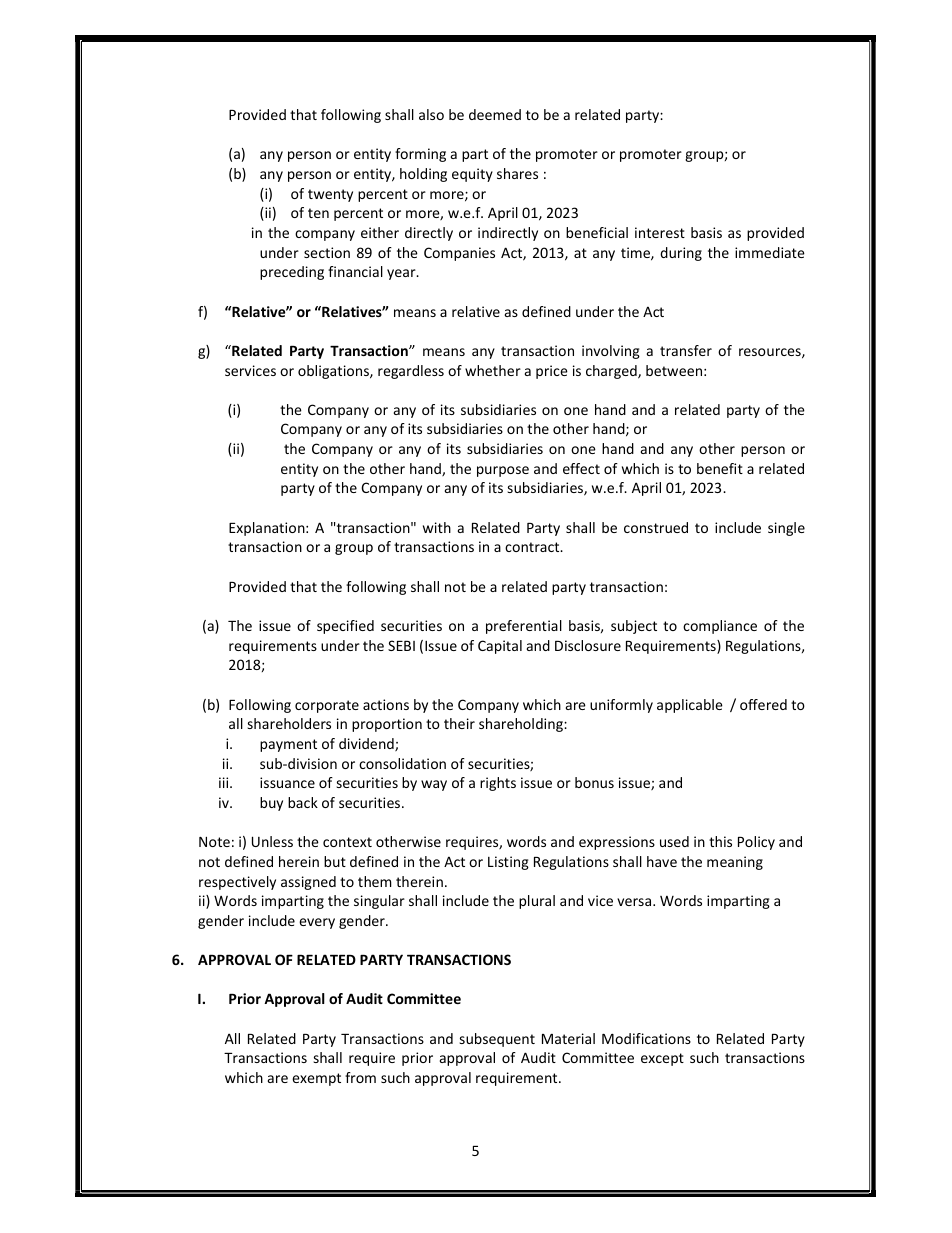 The image size is (952, 1233). Describe the element at coordinates (662, 1059) in the screenshot. I see `except` at that location.
